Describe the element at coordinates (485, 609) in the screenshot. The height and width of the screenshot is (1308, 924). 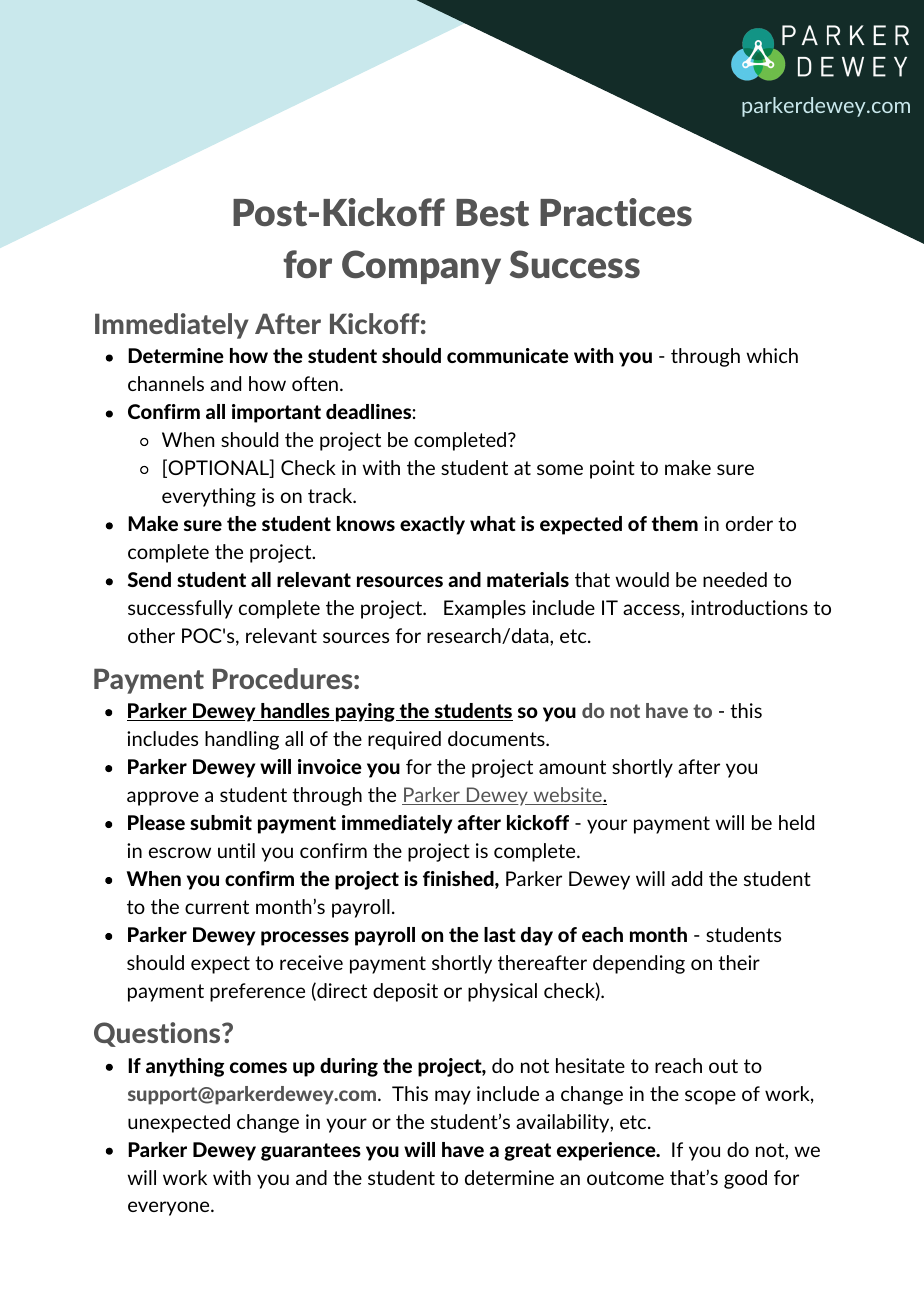
I see `Examples` at that location.
